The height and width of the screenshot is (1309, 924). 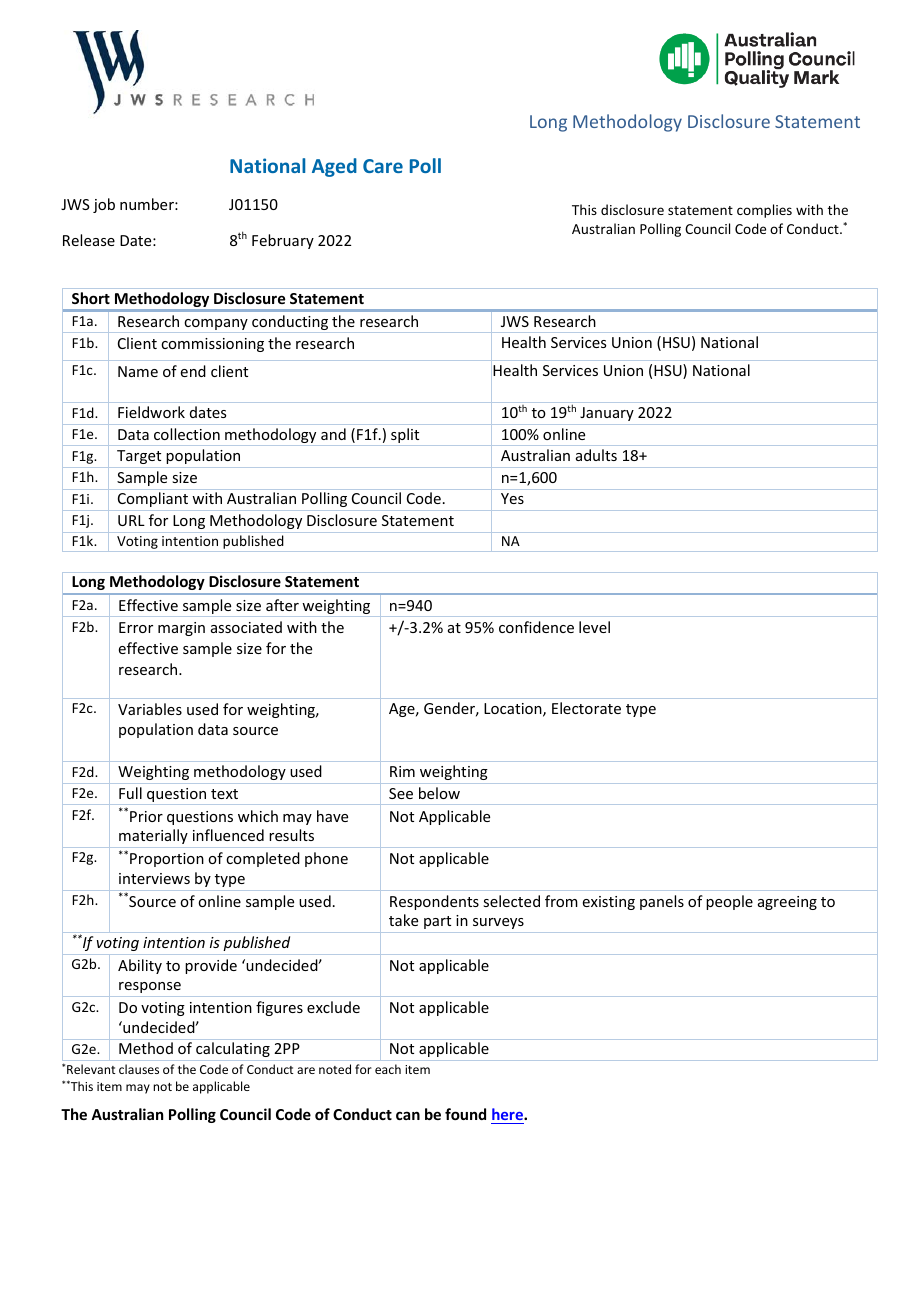 I want to click on Fieldwork, so click(x=151, y=412).
